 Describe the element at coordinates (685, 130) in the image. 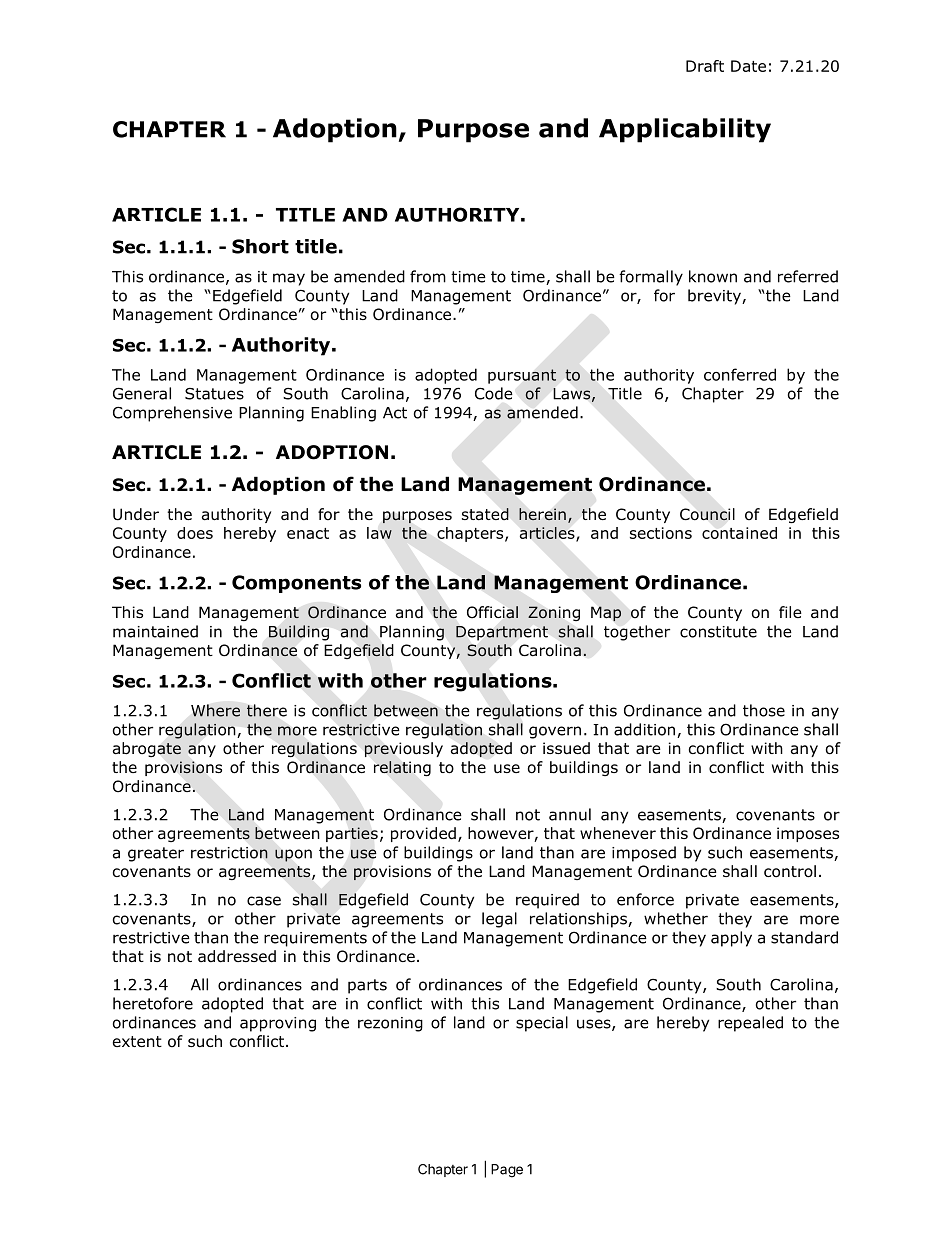

I see `Applicability` at that location.
